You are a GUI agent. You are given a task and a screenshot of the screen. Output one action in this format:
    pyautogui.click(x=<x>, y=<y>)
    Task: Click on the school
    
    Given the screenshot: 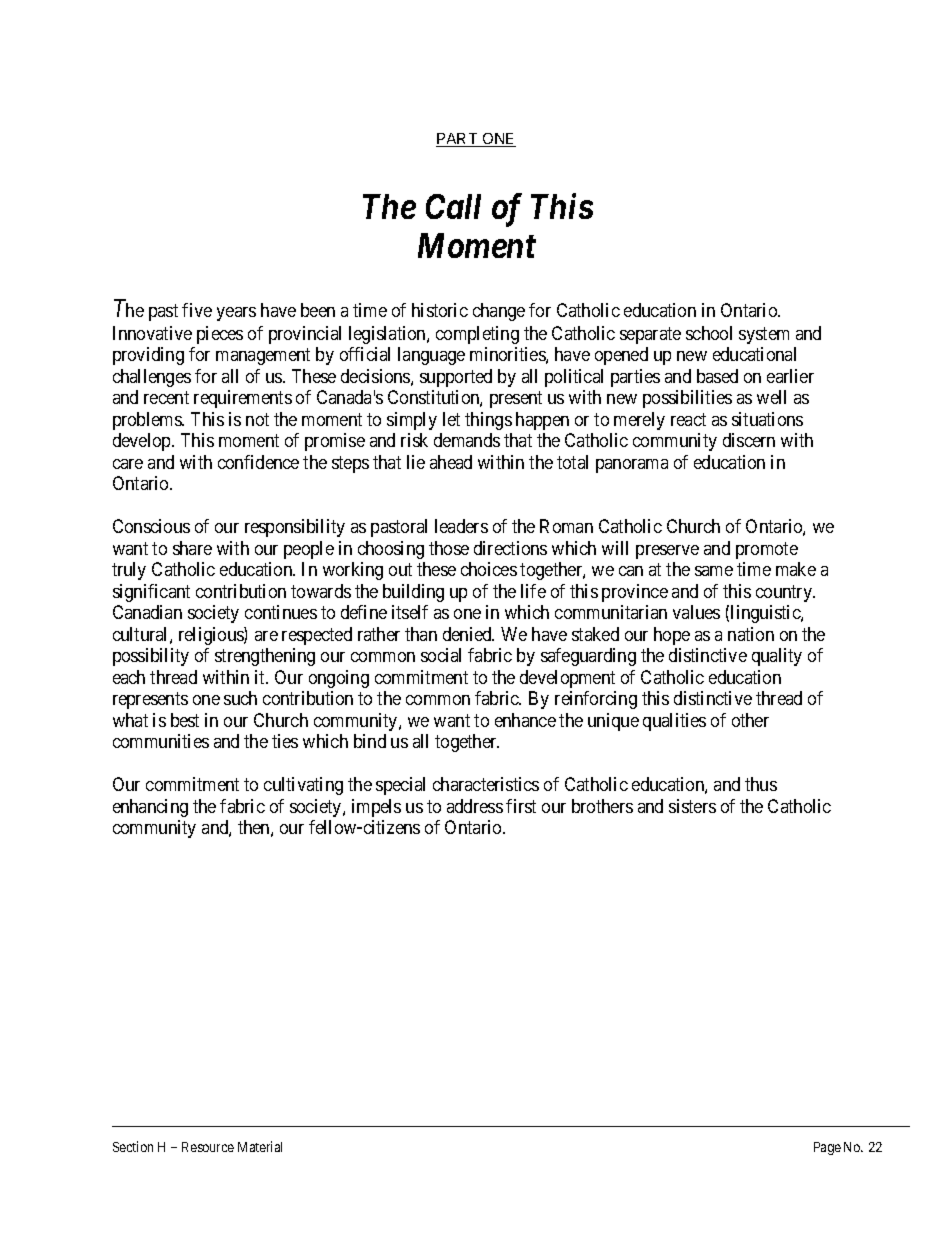 What is the action you would take?
    pyautogui.click(x=709, y=333)
